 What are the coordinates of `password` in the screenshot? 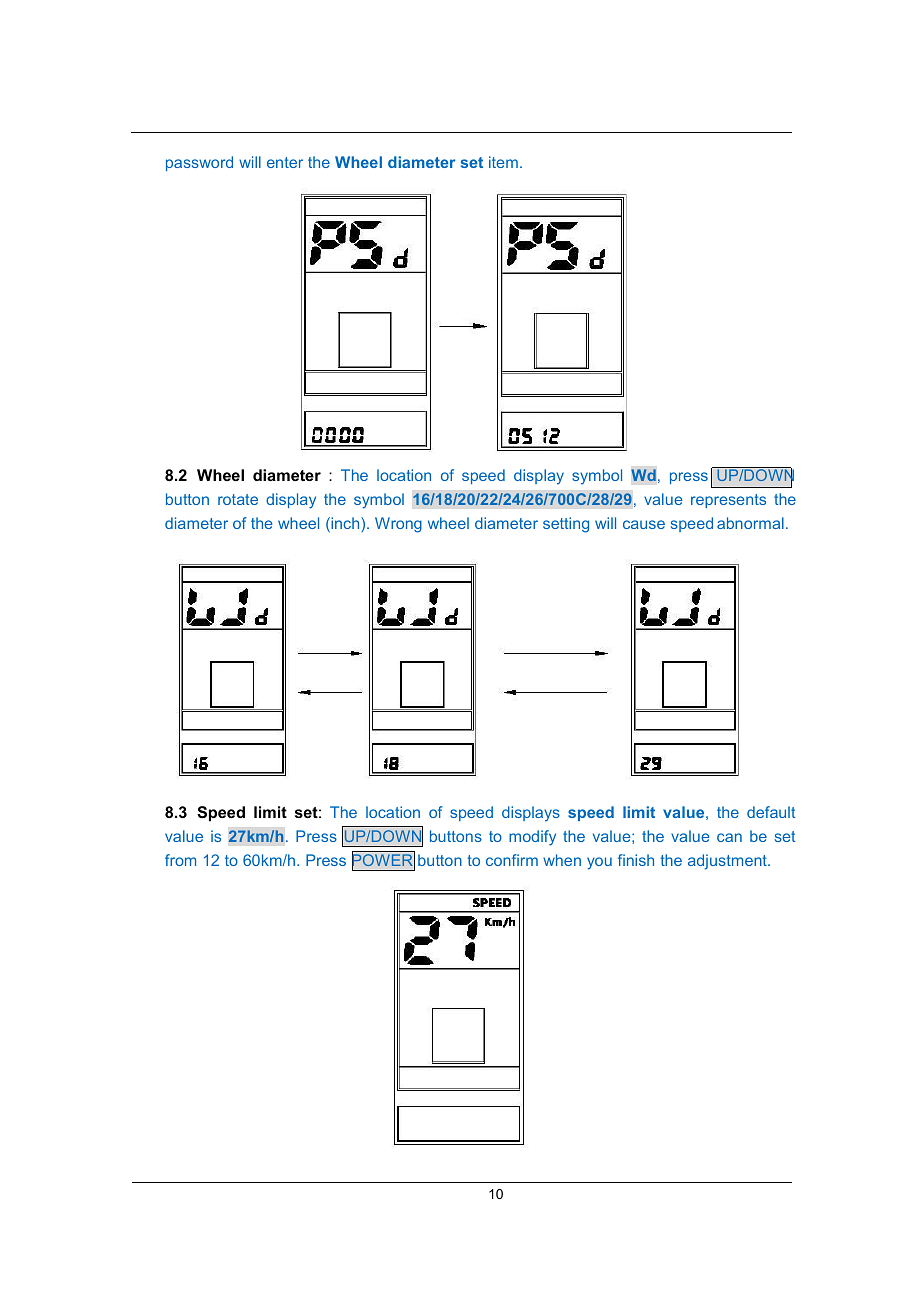 It's located at (199, 163).
